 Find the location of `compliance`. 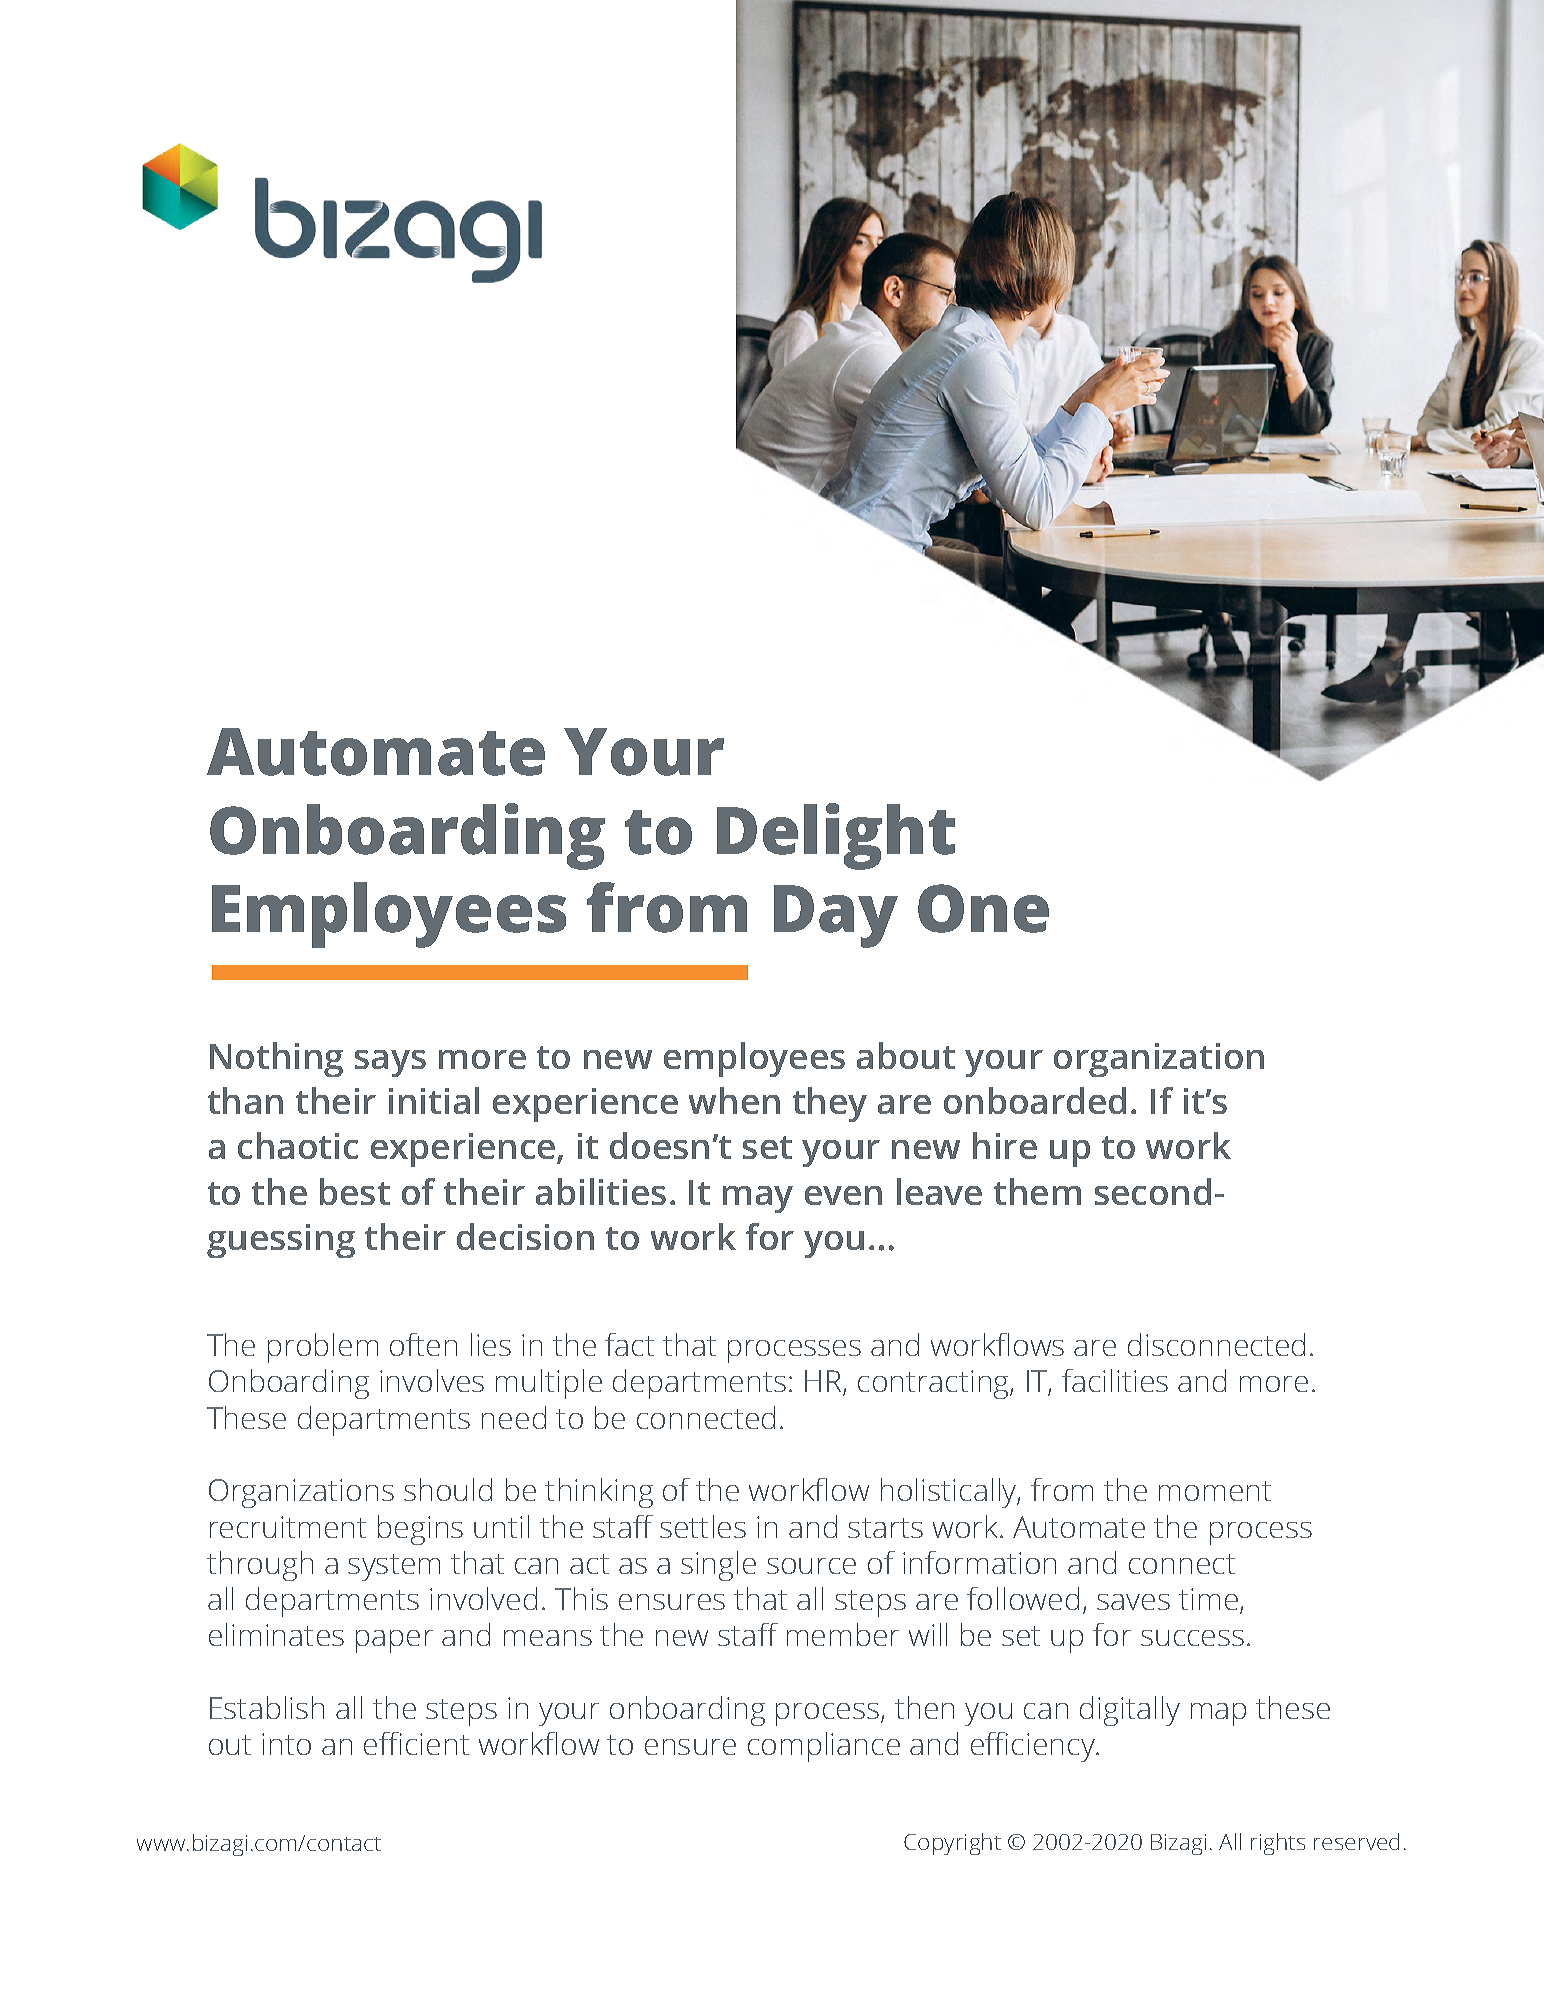

compliance is located at coordinates (824, 1747).
